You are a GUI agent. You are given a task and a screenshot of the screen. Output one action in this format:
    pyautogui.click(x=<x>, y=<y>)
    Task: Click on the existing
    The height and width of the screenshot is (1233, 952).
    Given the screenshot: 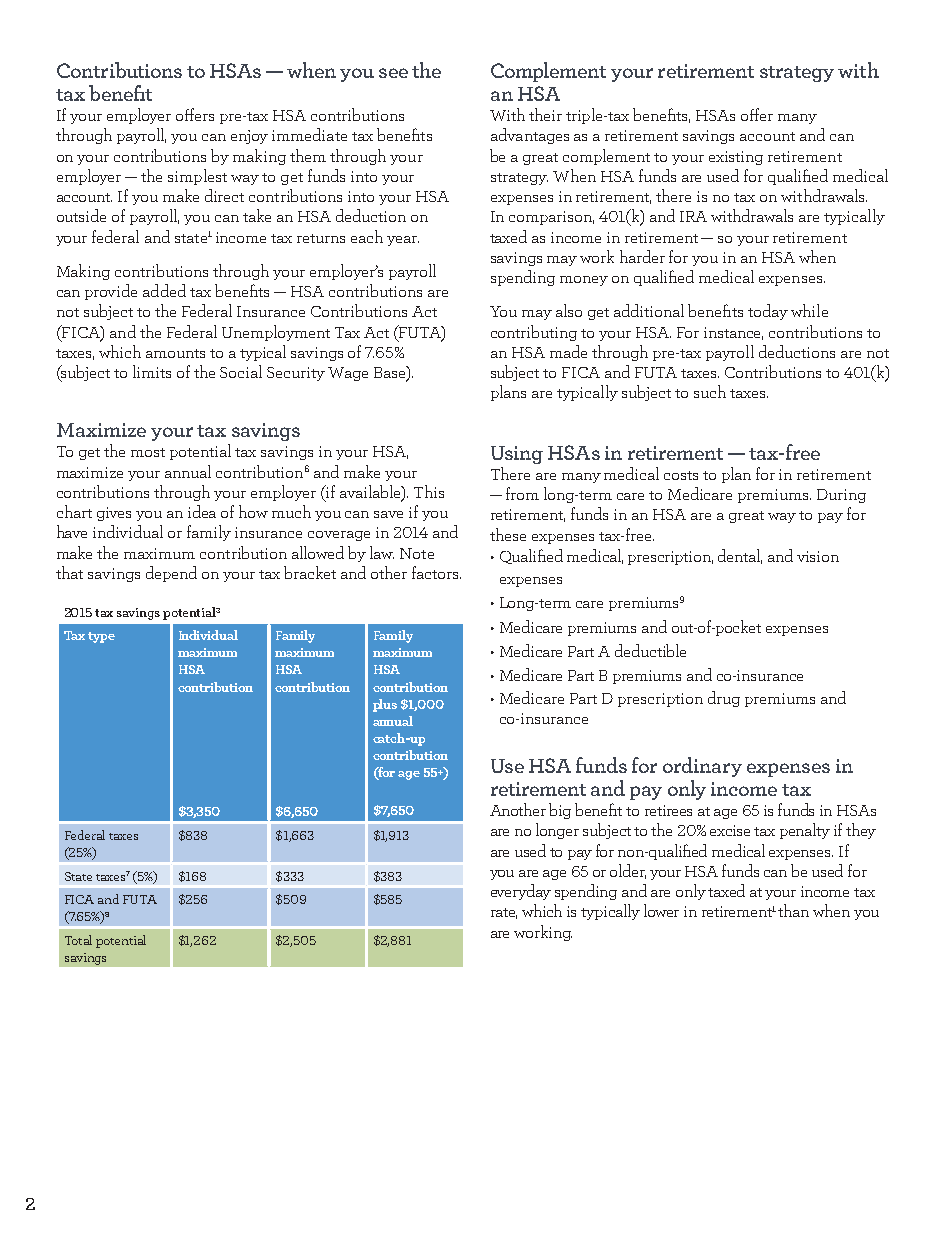 What is the action you would take?
    pyautogui.click(x=736, y=158)
